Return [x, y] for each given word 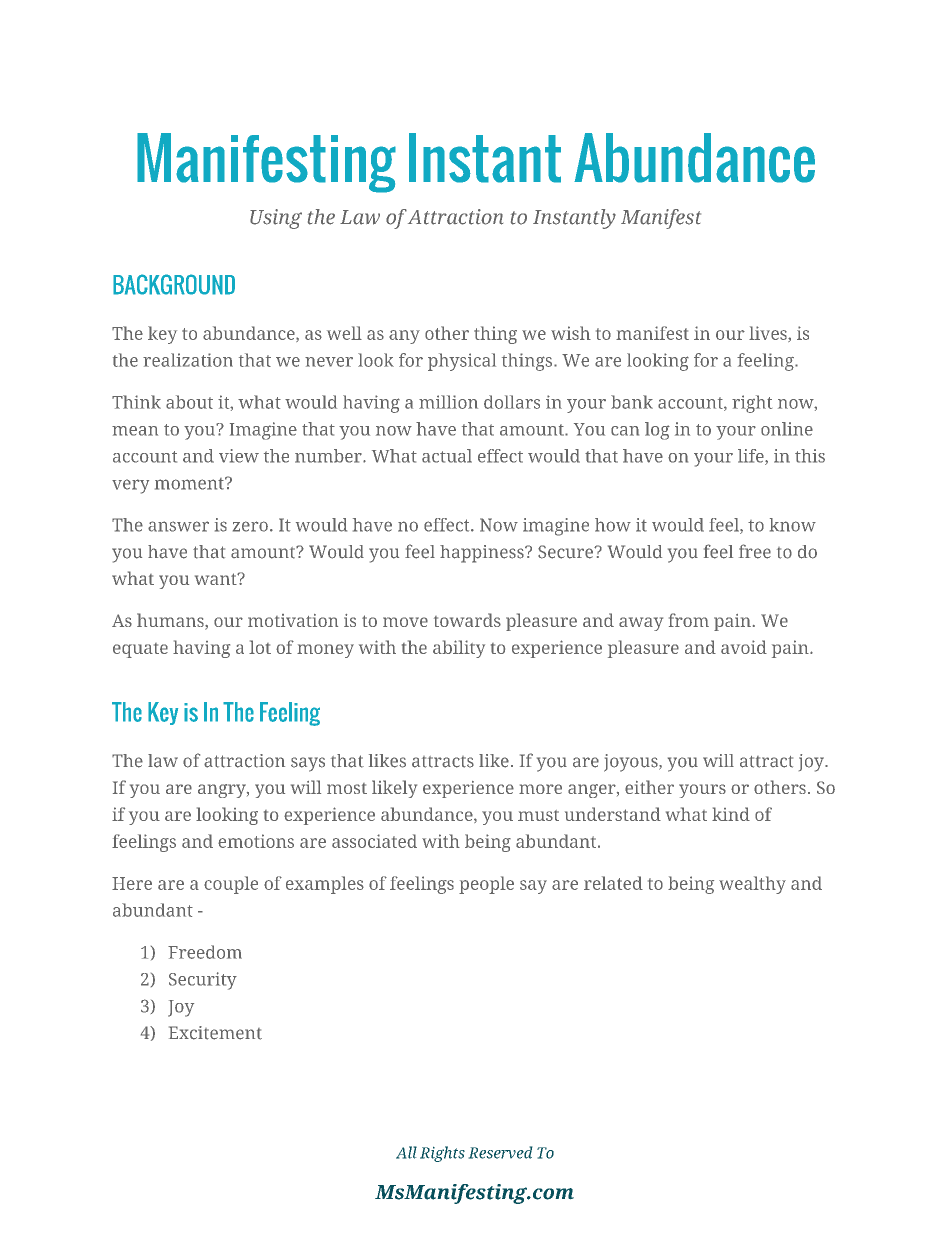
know [793, 525]
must [538, 815]
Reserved [500, 1152]
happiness [483, 554]
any [404, 337]
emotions [256, 841]
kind [731, 814]
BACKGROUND [174, 284]
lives [769, 334]
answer [178, 526]
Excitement [215, 1033]
